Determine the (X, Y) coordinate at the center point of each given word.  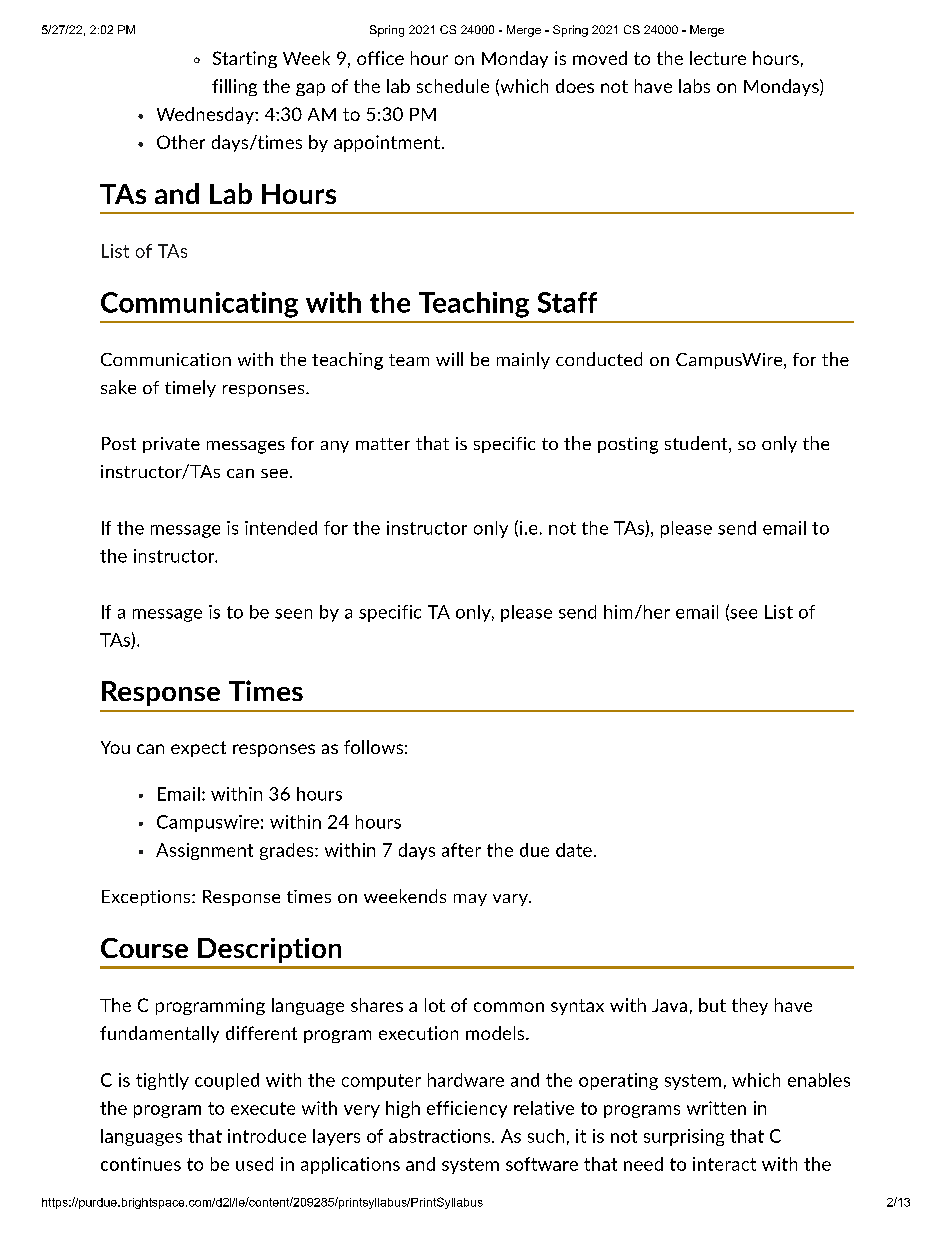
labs (694, 86)
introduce (267, 1136)
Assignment (204, 851)
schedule (453, 86)
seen (293, 614)
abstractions (441, 1136)
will (449, 359)
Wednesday (206, 115)
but (712, 1005)
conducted (599, 359)
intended (281, 528)
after (461, 850)
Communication (166, 359)
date (574, 850)
